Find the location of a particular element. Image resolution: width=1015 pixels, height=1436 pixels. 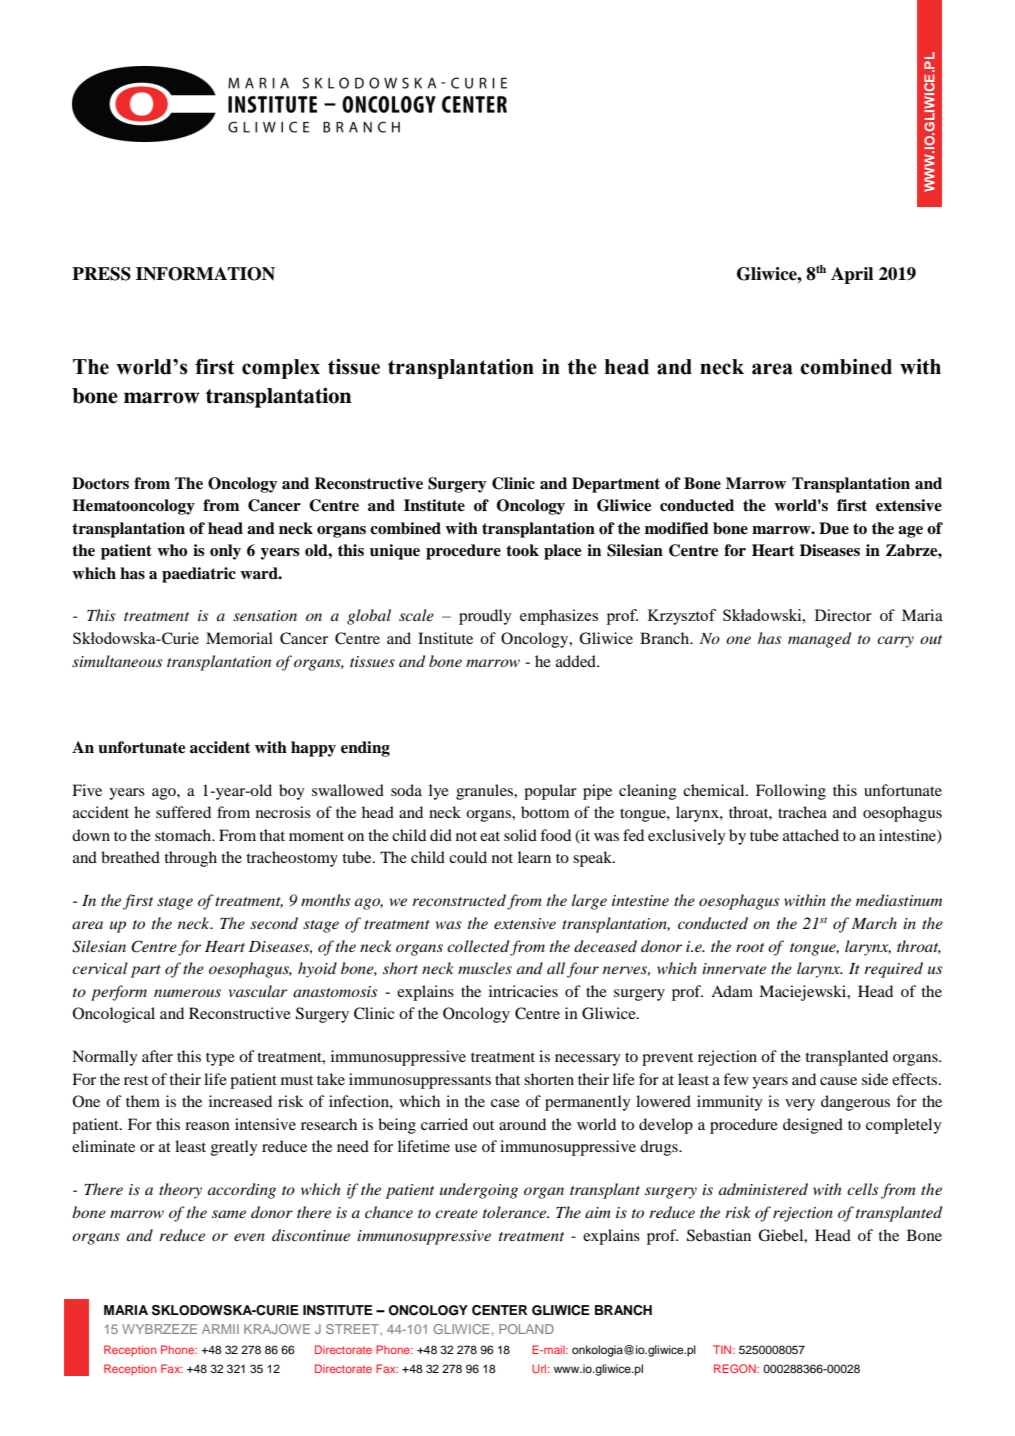

Memorial is located at coordinates (239, 638).
